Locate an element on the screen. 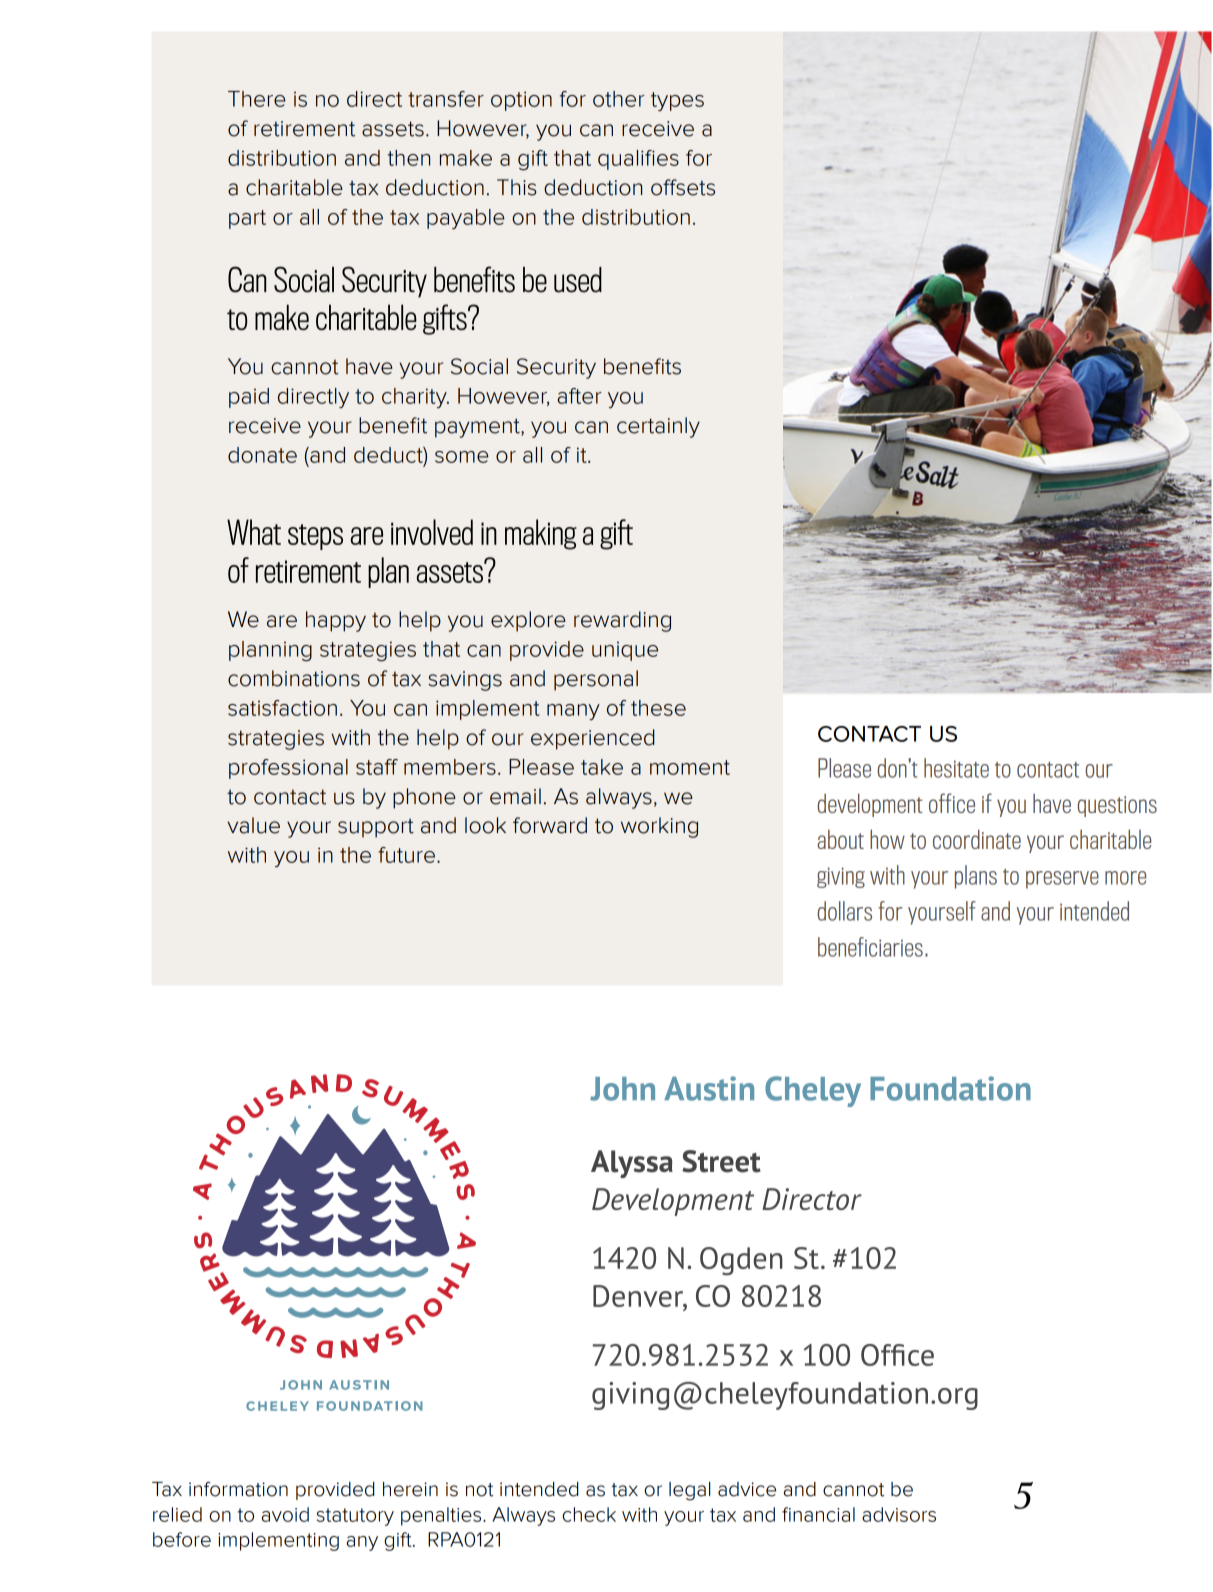 Image resolution: width=1213 pixels, height=1592 pixels. Ogden is located at coordinates (741, 1261).
